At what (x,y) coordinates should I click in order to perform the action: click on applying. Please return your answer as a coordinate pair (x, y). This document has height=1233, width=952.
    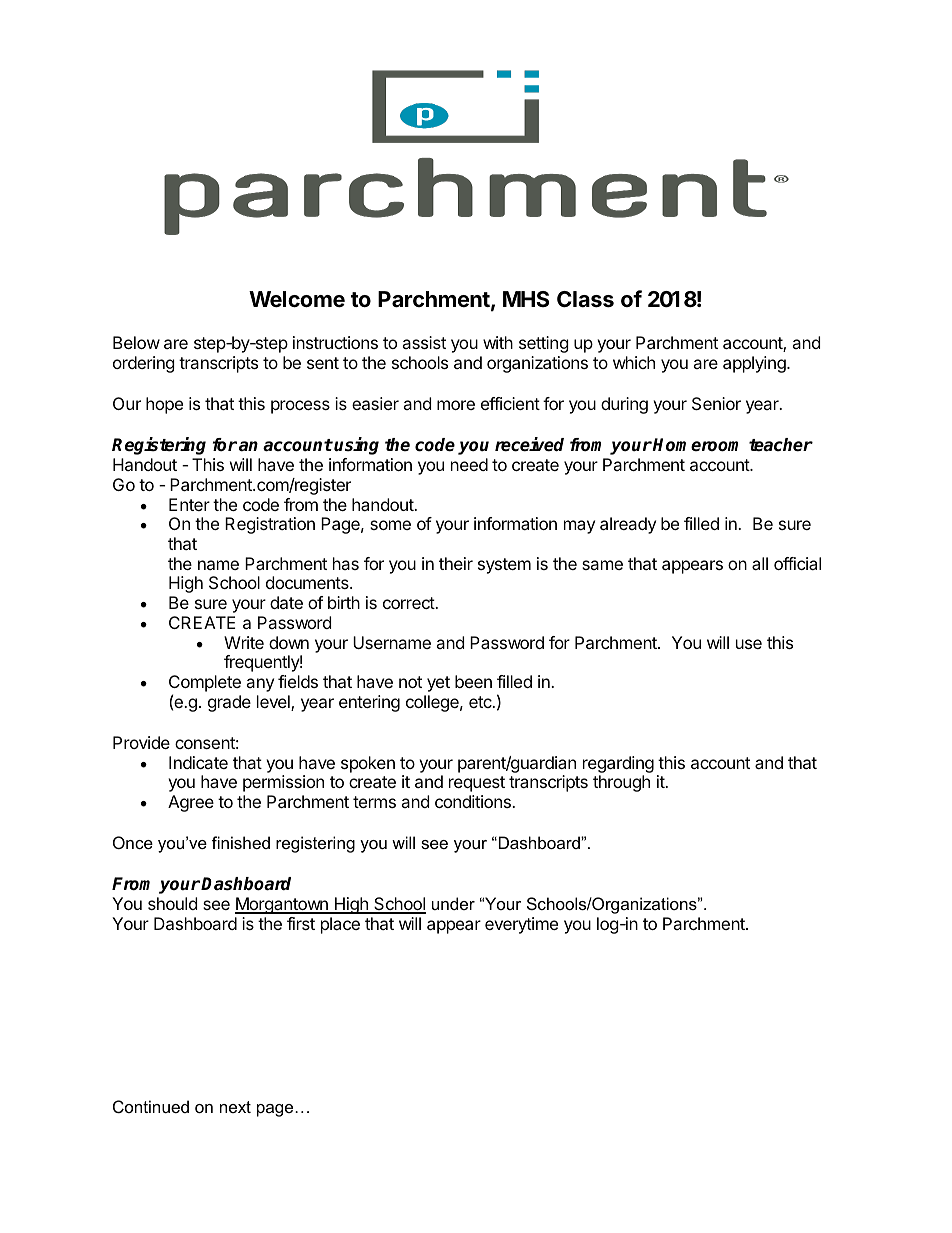
    Looking at the image, I should click on (755, 364).
